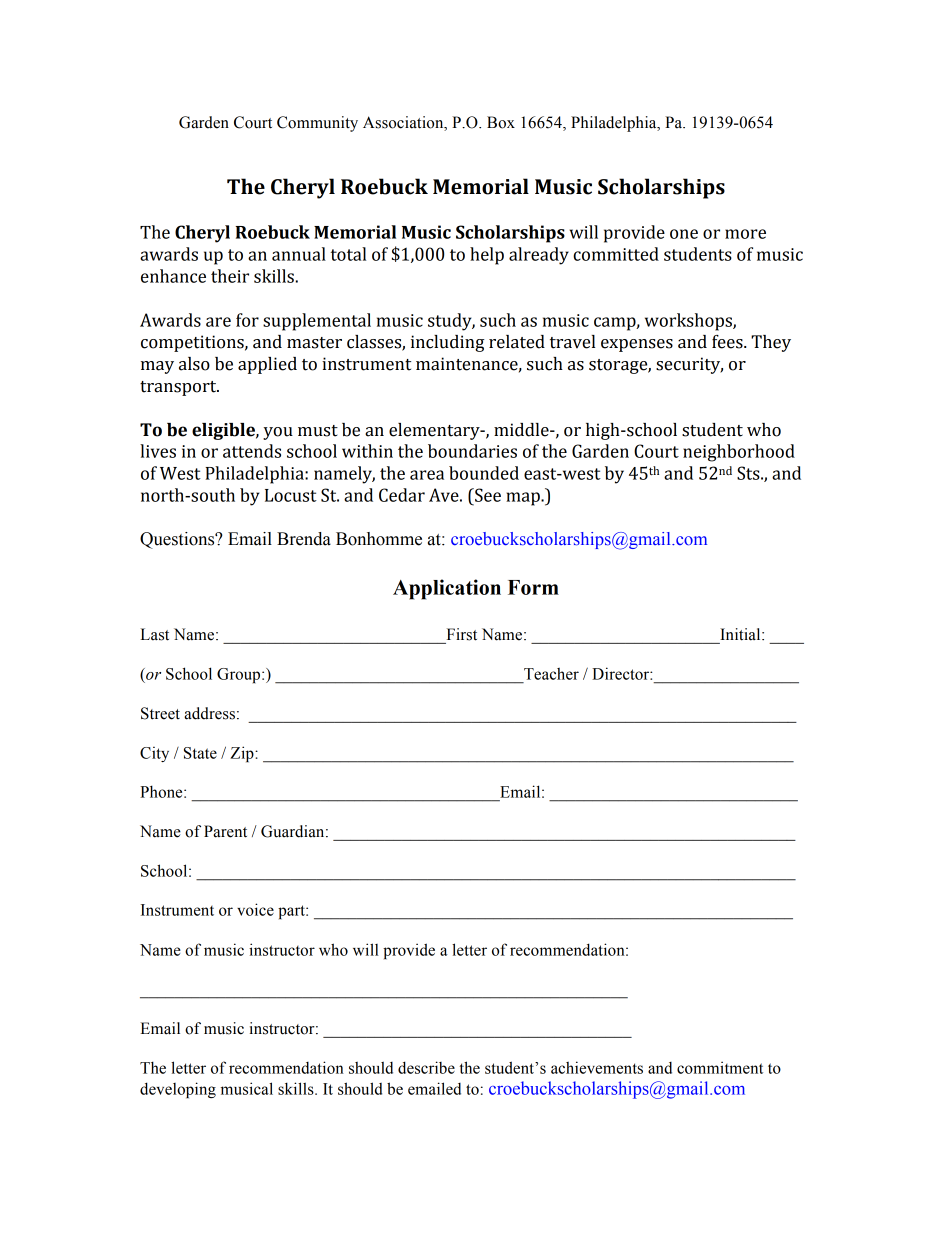 This document has width=952, height=1233. What do you see at coordinates (194, 364) in the document?
I see `also` at bounding box center [194, 364].
